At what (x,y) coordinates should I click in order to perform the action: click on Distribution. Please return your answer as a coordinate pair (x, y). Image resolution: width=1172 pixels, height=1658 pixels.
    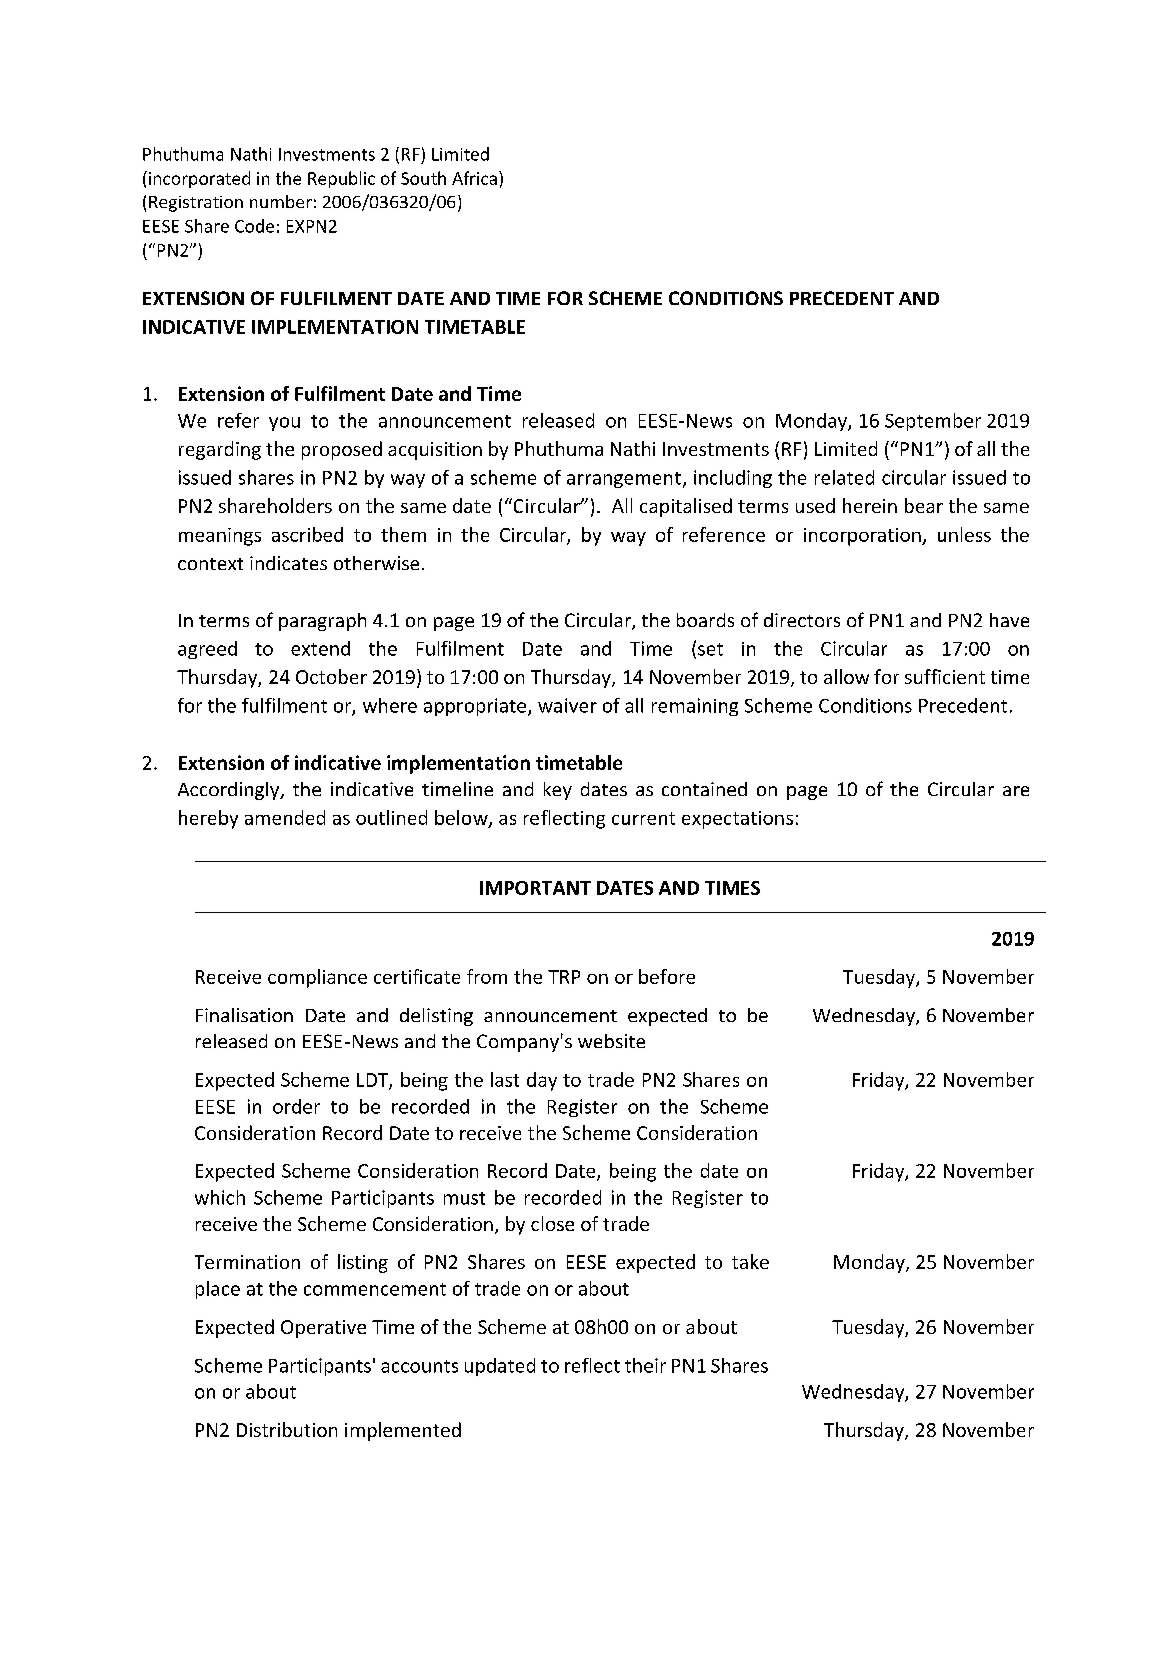
    Looking at the image, I should click on (287, 1429).
